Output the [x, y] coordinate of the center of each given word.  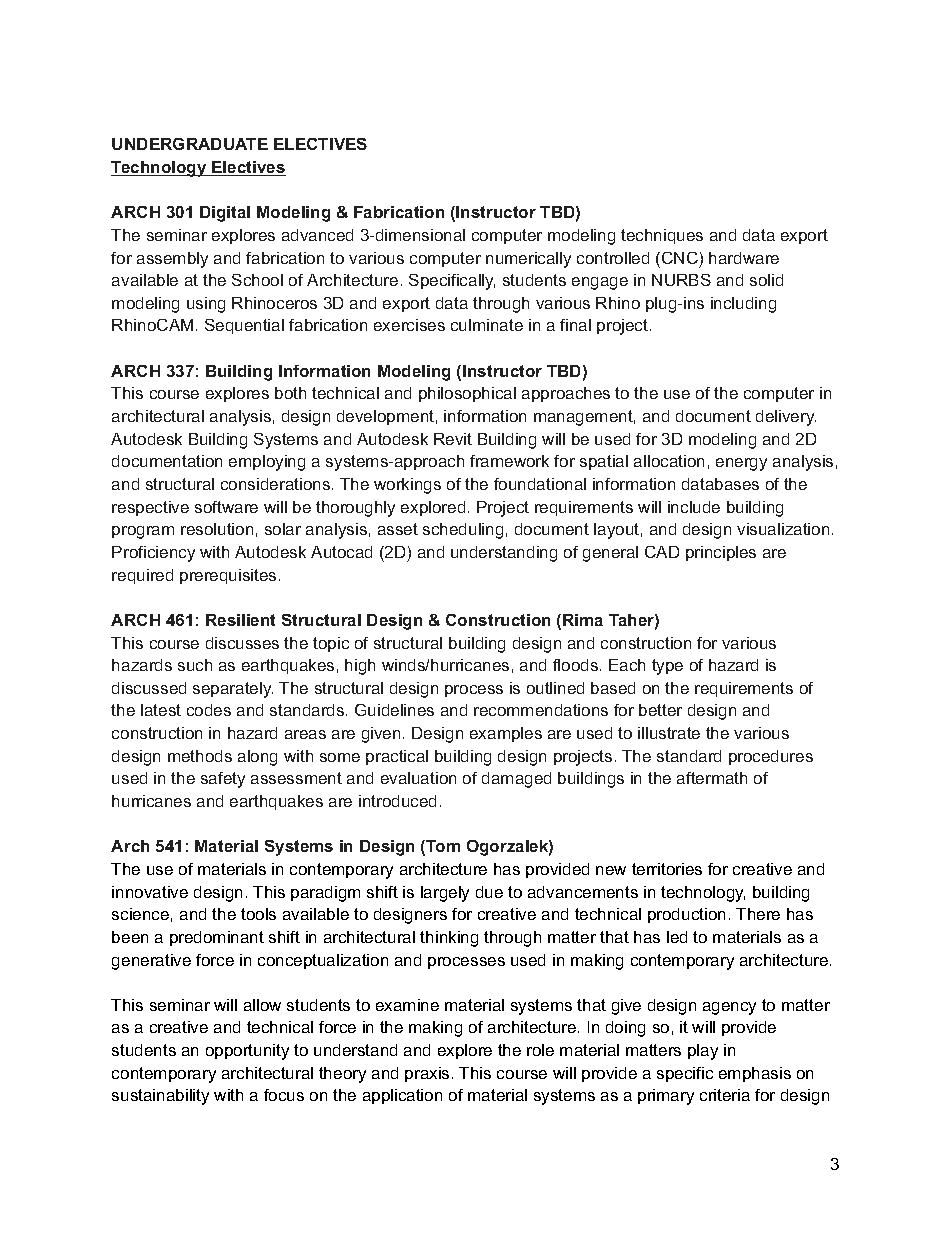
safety [223, 780]
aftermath [712, 778]
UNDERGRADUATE [190, 144]
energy [741, 464]
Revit [453, 439]
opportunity [247, 1052]
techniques [662, 236]
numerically [528, 260]
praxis [427, 1074]
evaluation [418, 778]
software [226, 507]
